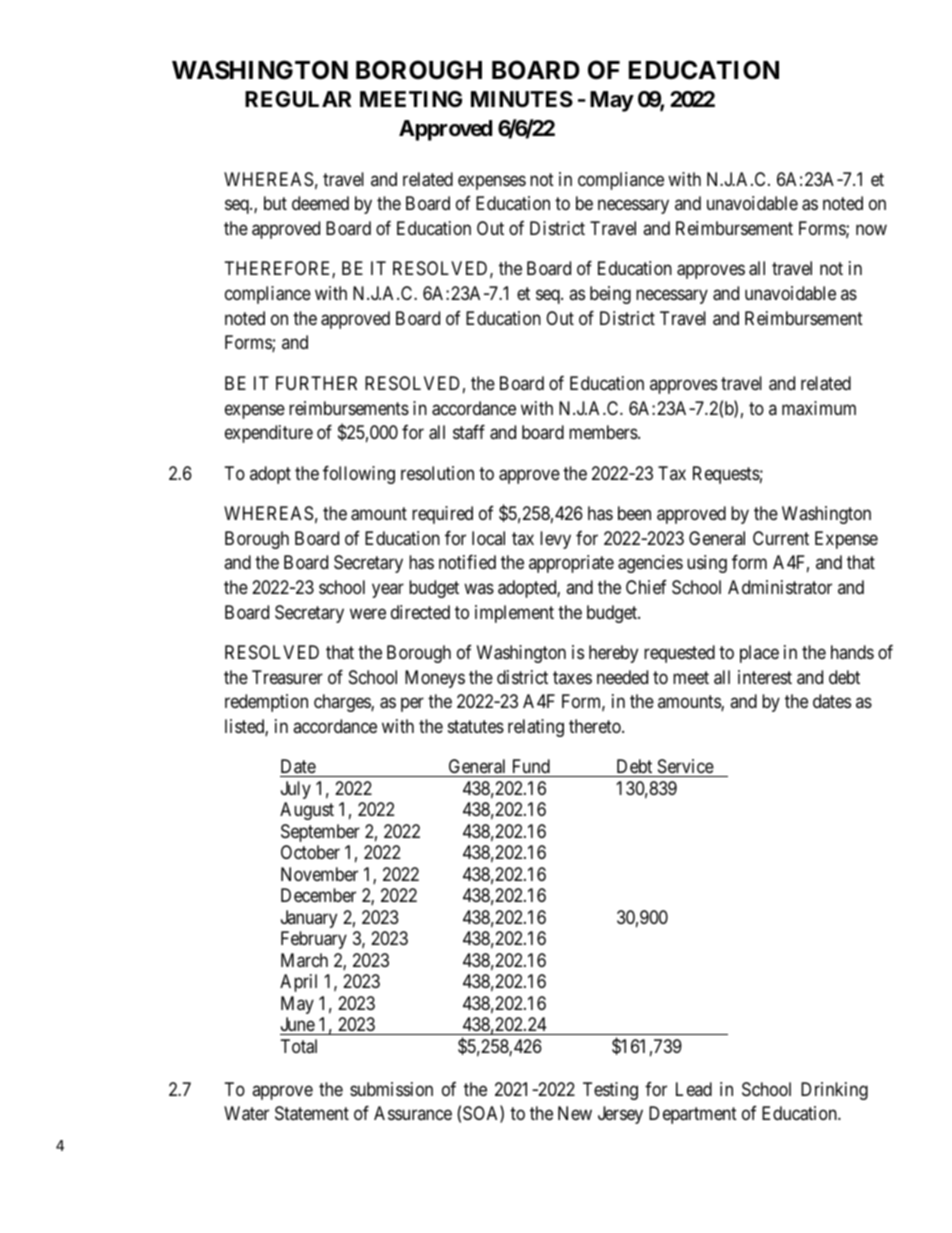  What do you see at coordinates (514, 614) in the document?
I see `implement` at bounding box center [514, 614].
